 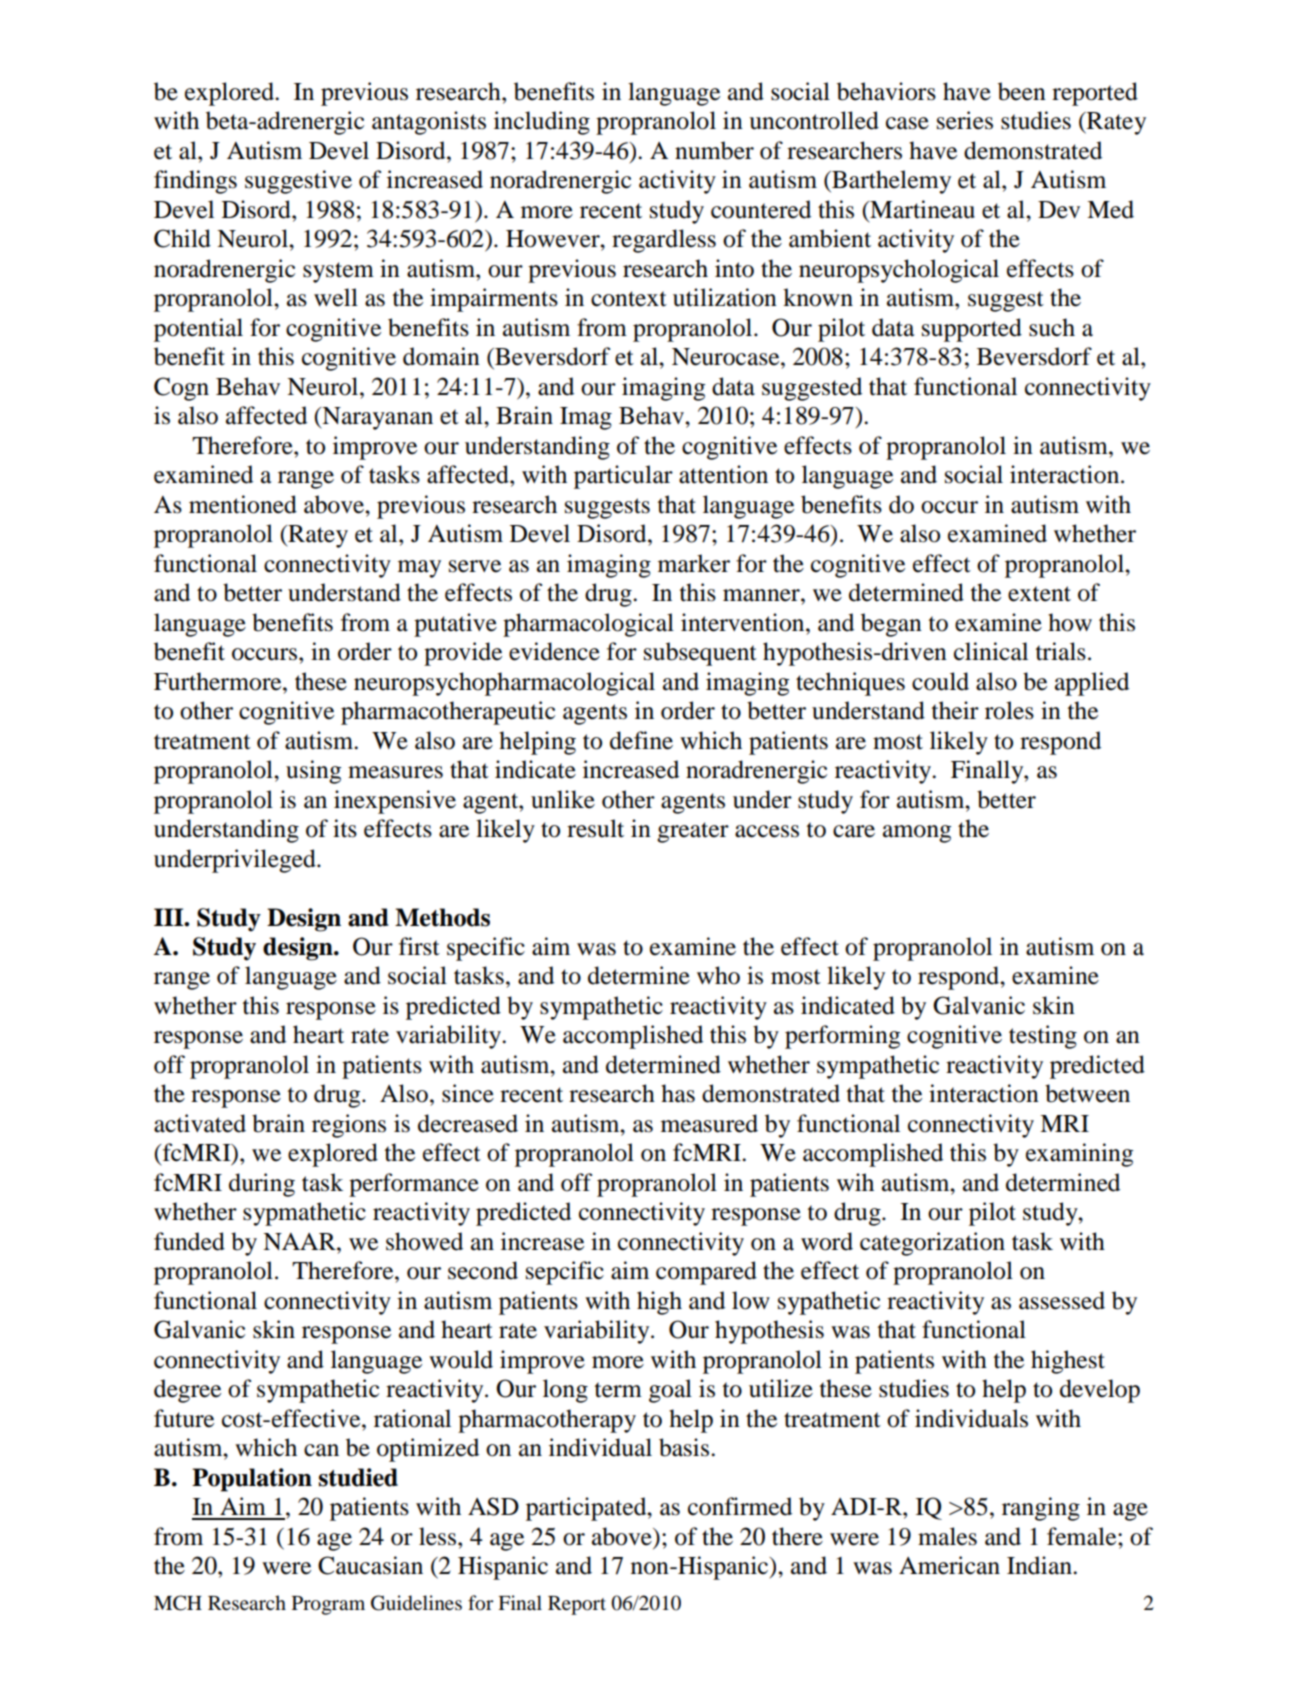 What do you see at coordinates (349, 1126) in the screenshot?
I see `regions` at bounding box center [349, 1126].
